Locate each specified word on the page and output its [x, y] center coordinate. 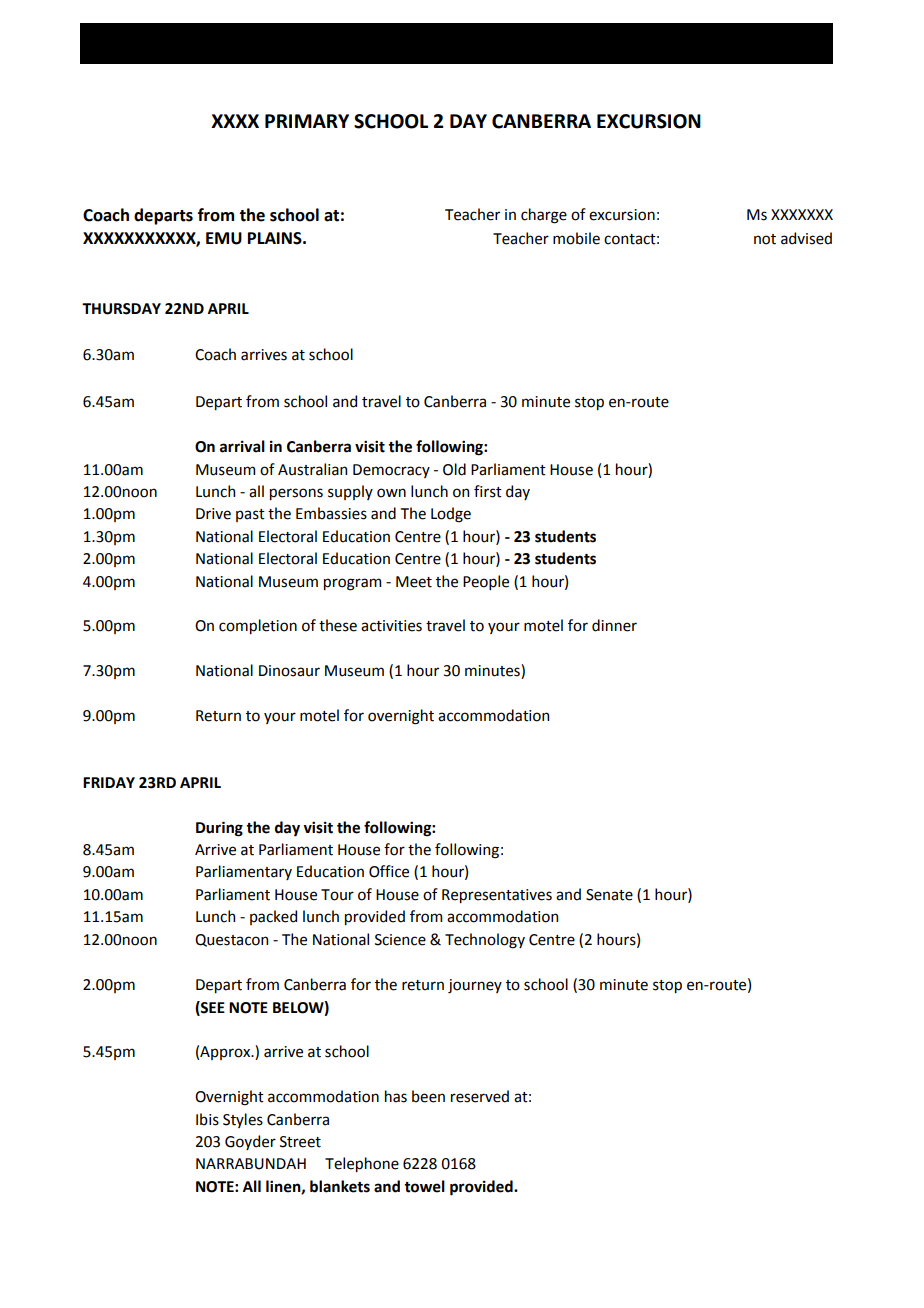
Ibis [207, 1119]
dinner [614, 625]
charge [544, 216]
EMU [224, 238]
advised [806, 238]
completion [258, 626]
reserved [480, 1096]
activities [391, 626]
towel [424, 1186]
